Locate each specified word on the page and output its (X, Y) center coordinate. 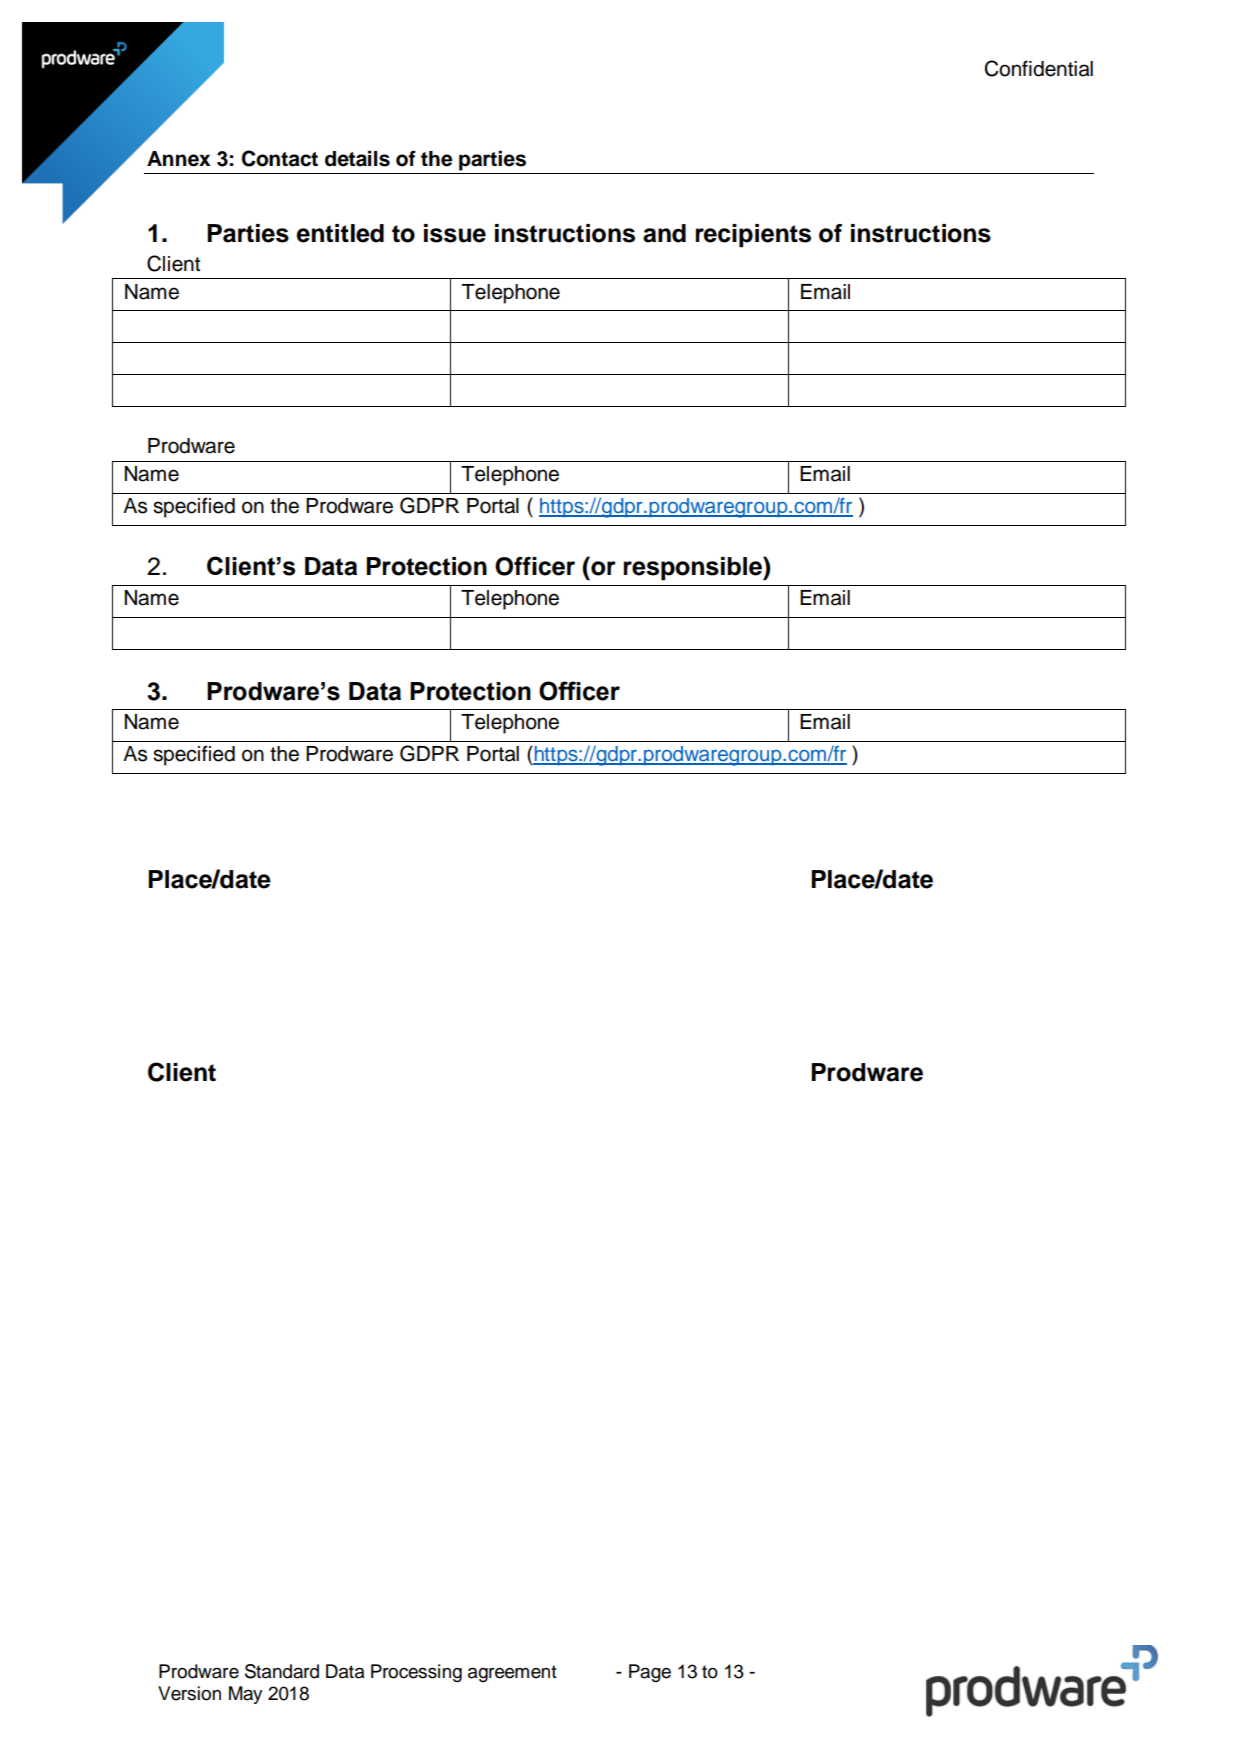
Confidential (1039, 68)
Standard (282, 1671)
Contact (280, 158)
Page (650, 1673)
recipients (753, 236)
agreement (512, 1673)
